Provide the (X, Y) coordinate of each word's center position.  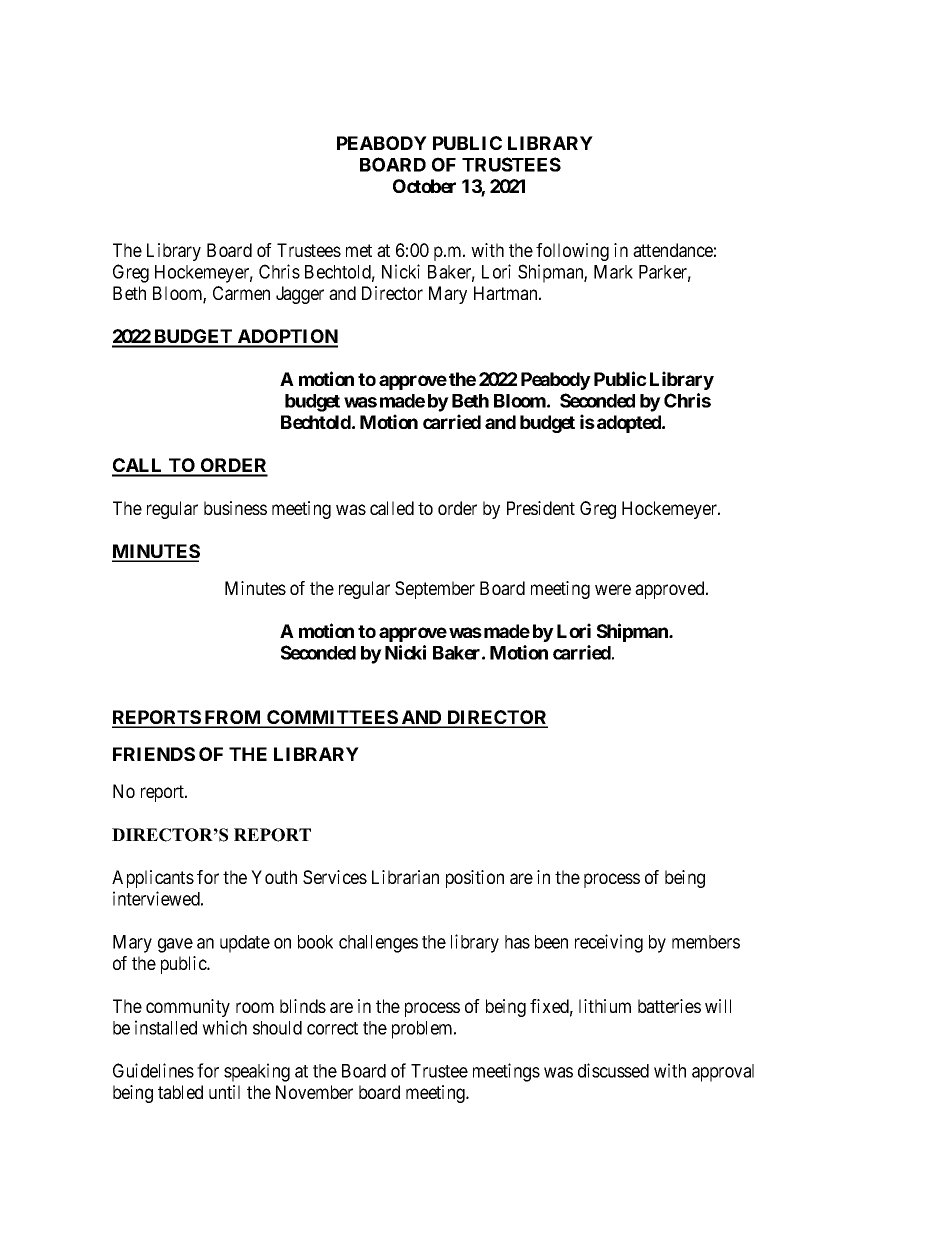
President (541, 508)
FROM (233, 718)
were (613, 589)
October (424, 186)
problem (423, 1030)
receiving (609, 943)
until (224, 1092)
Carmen (241, 293)
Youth (274, 877)
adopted (630, 424)
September (435, 590)
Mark (613, 272)
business (235, 508)
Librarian (405, 877)
